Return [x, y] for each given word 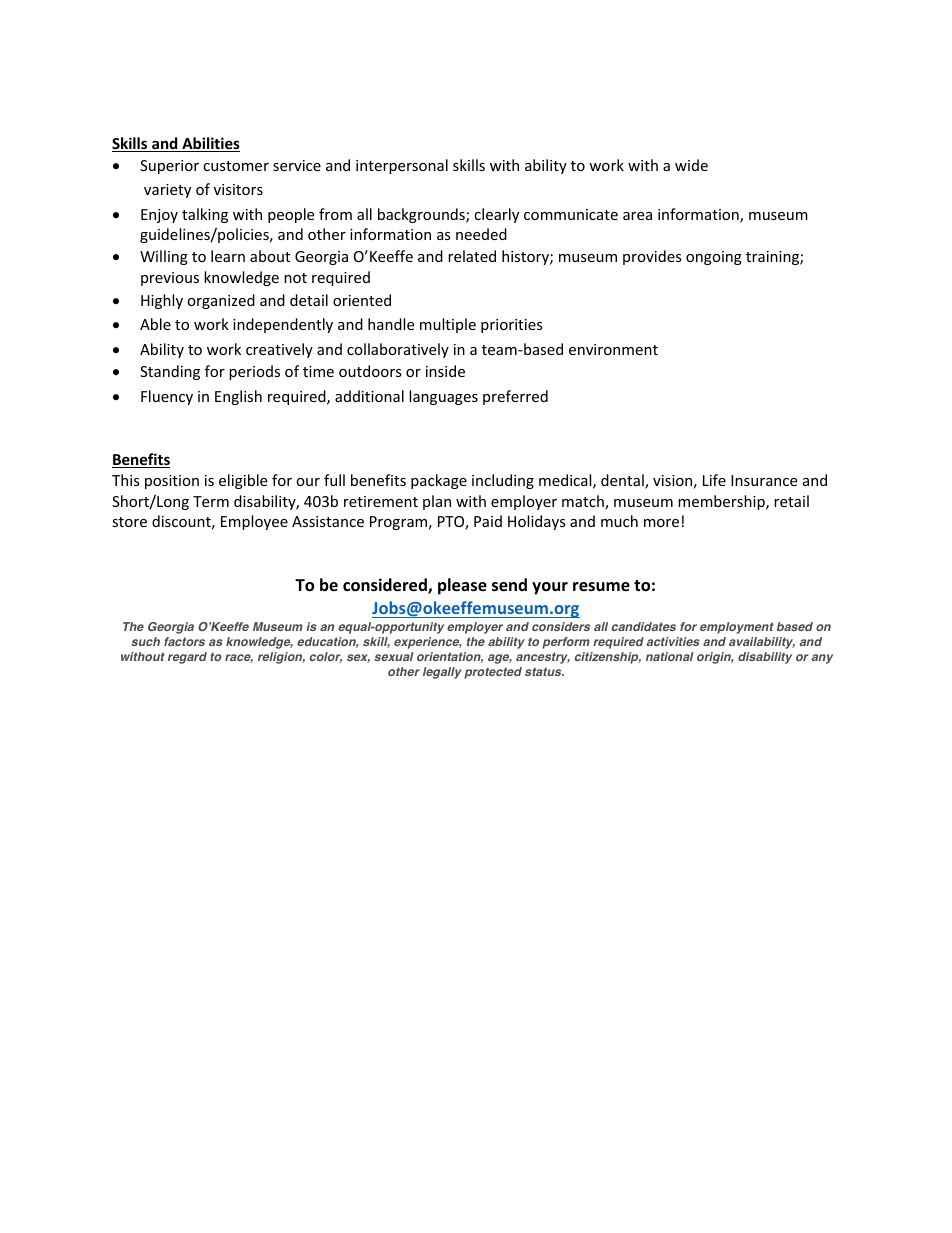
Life [714, 480]
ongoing [714, 258]
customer [236, 166]
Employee [254, 522]
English [238, 397]
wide [691, 165]
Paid [488, 521]
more [661, 523]
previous [170, 279]
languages [443, 397]
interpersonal [402, 166]
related [472, 256]
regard [187, 658]
